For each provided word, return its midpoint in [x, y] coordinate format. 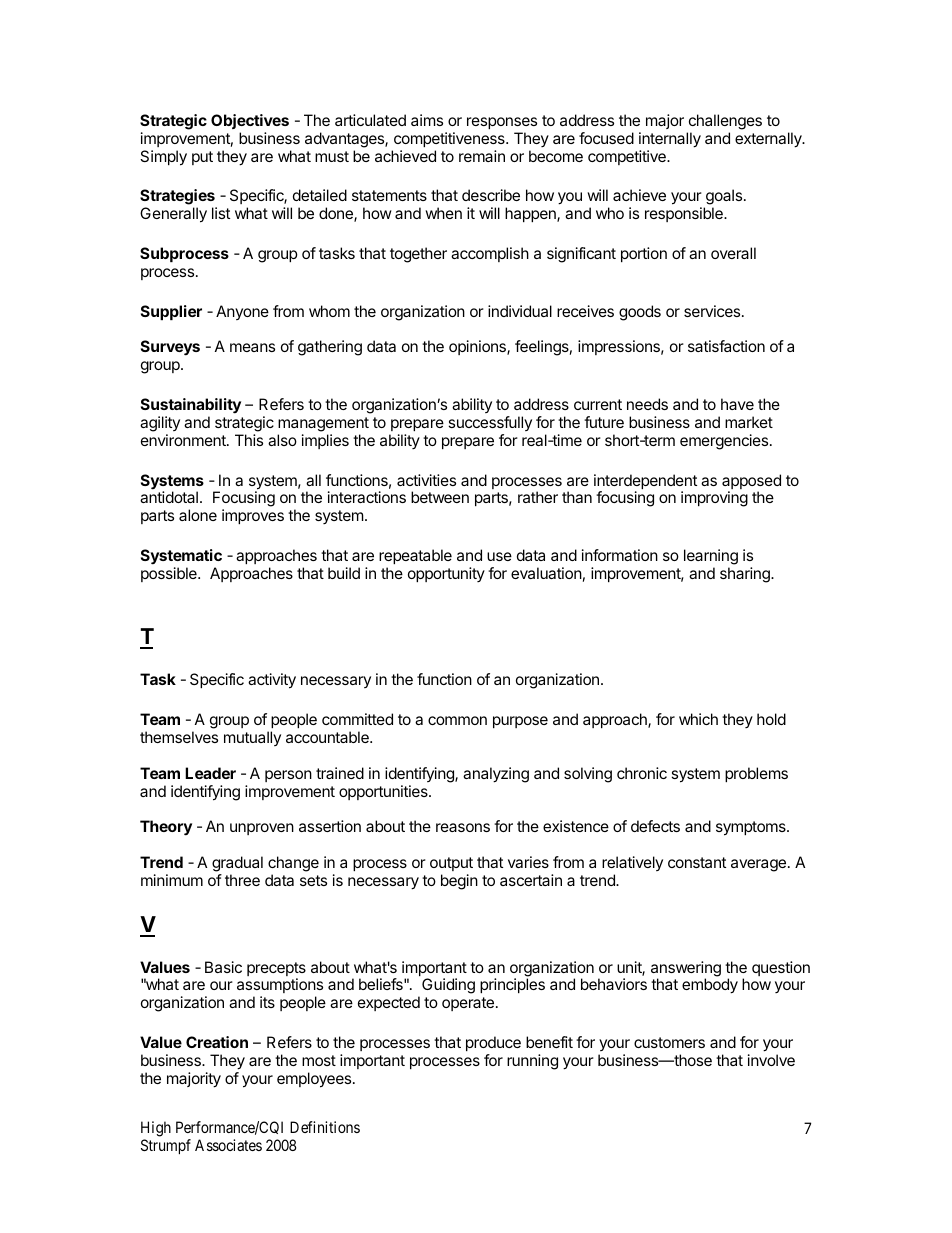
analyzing [496, 775]
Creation [217, 1042]
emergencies [725, 442]
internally [670, 140]
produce [493, 1043]
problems [756, 774]
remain [482, 156]
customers [669, 1042]
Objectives [250, 121]
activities [426, 480]
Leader [210, 773]
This [249, 440]
